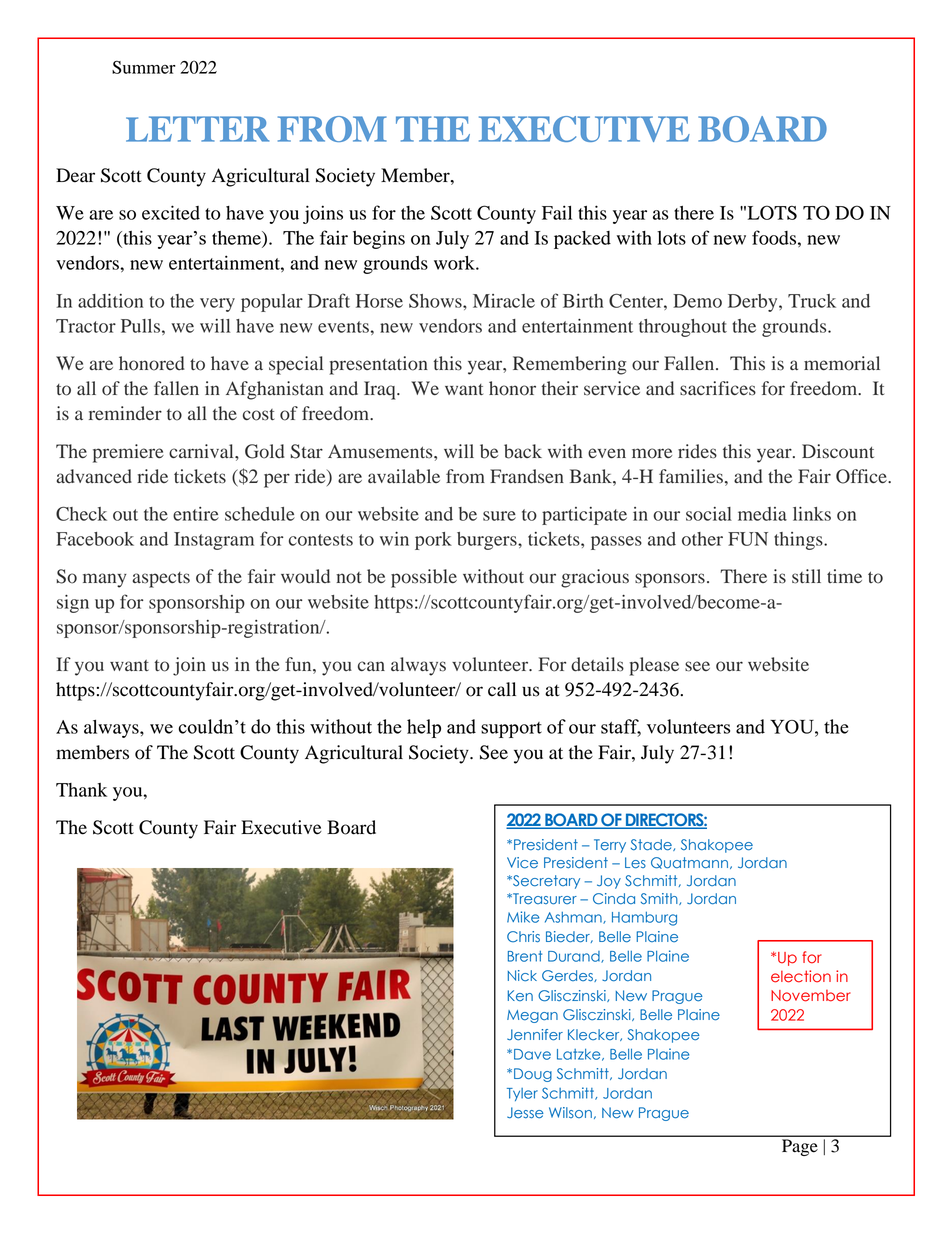  I want to click on still, so click(806, 576).
